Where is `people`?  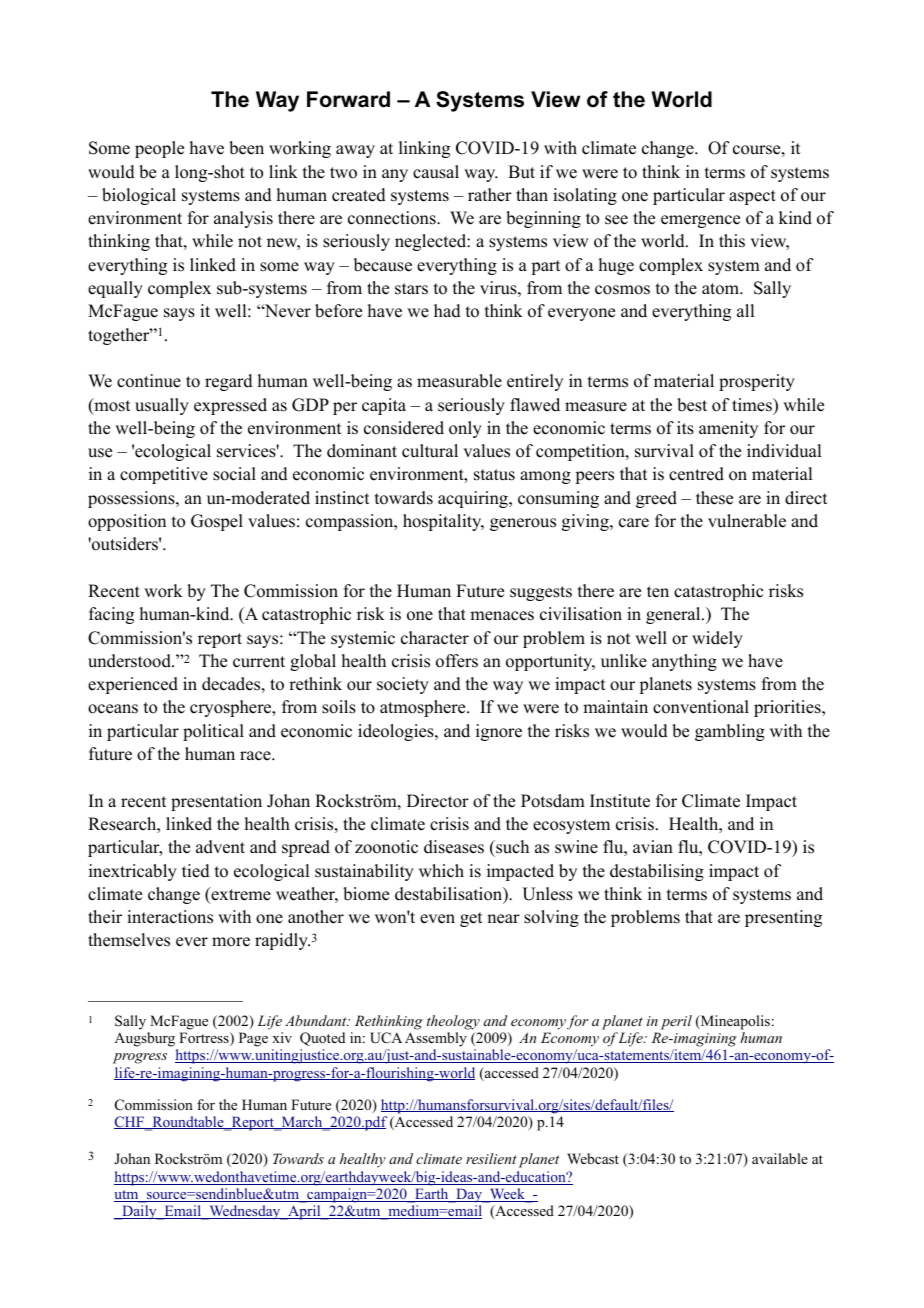
people is located at coordinates (159, 149).
